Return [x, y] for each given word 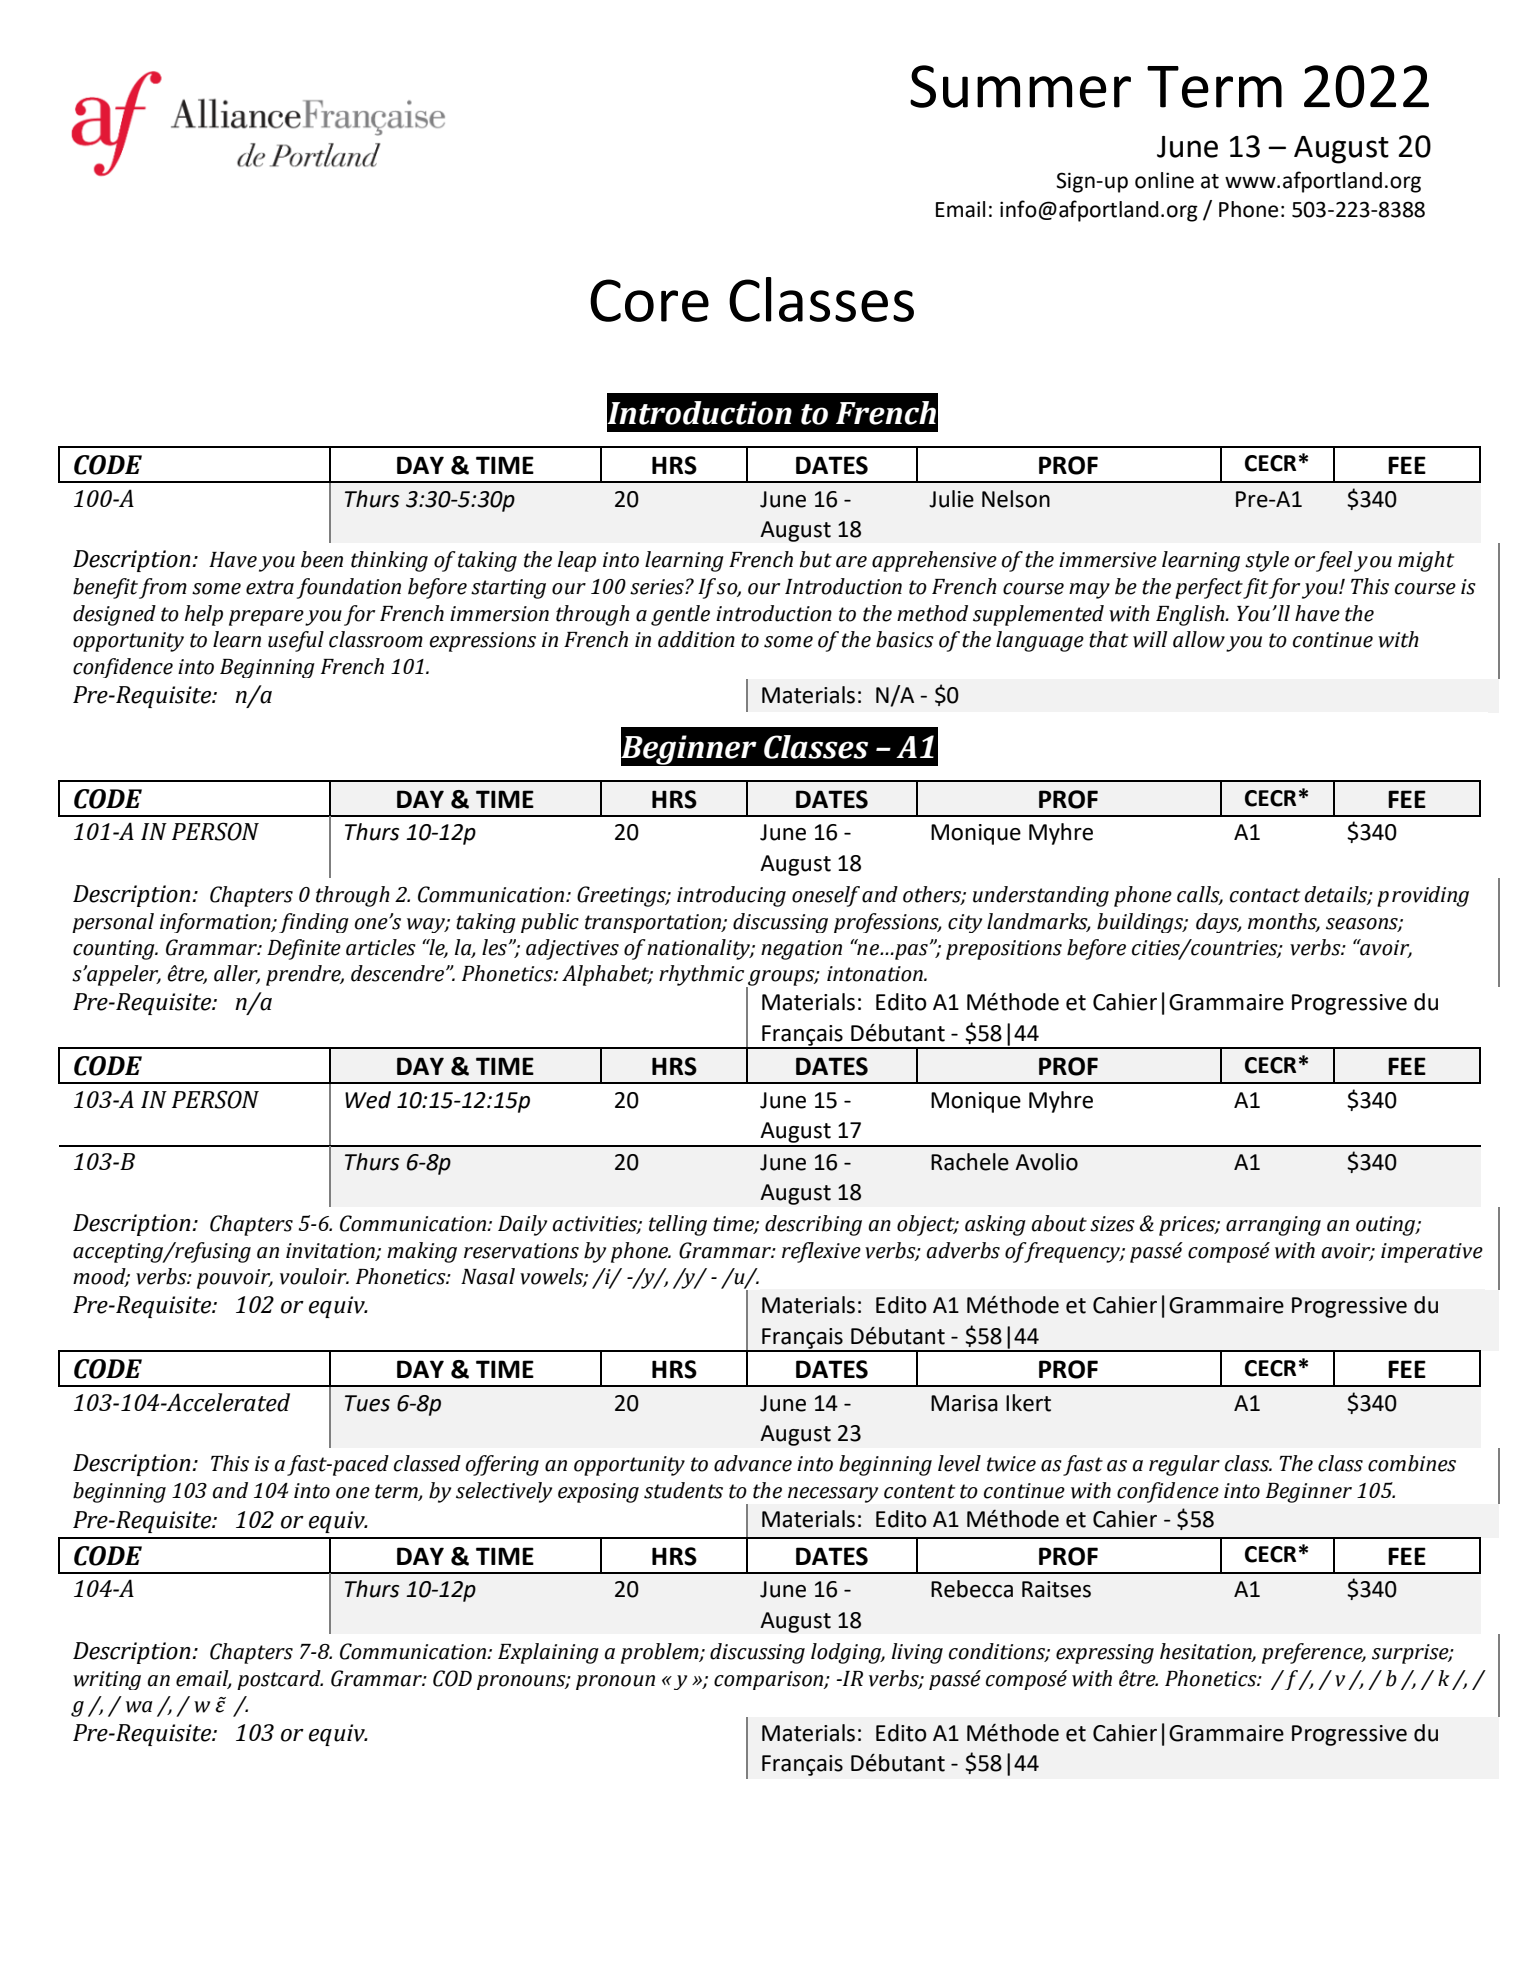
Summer [1020, 86]
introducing [731, 896]
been [322, 559]
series [658, 587]
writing [107, 1680]
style [1267, 561]
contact [1265, 895]
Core [649, 300]
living [917, 1653]
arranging [1273, 1226]
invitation [331, 1252]
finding [314, 923]
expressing [1105, 1654]
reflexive [821, 1252]
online [1164, 180]
